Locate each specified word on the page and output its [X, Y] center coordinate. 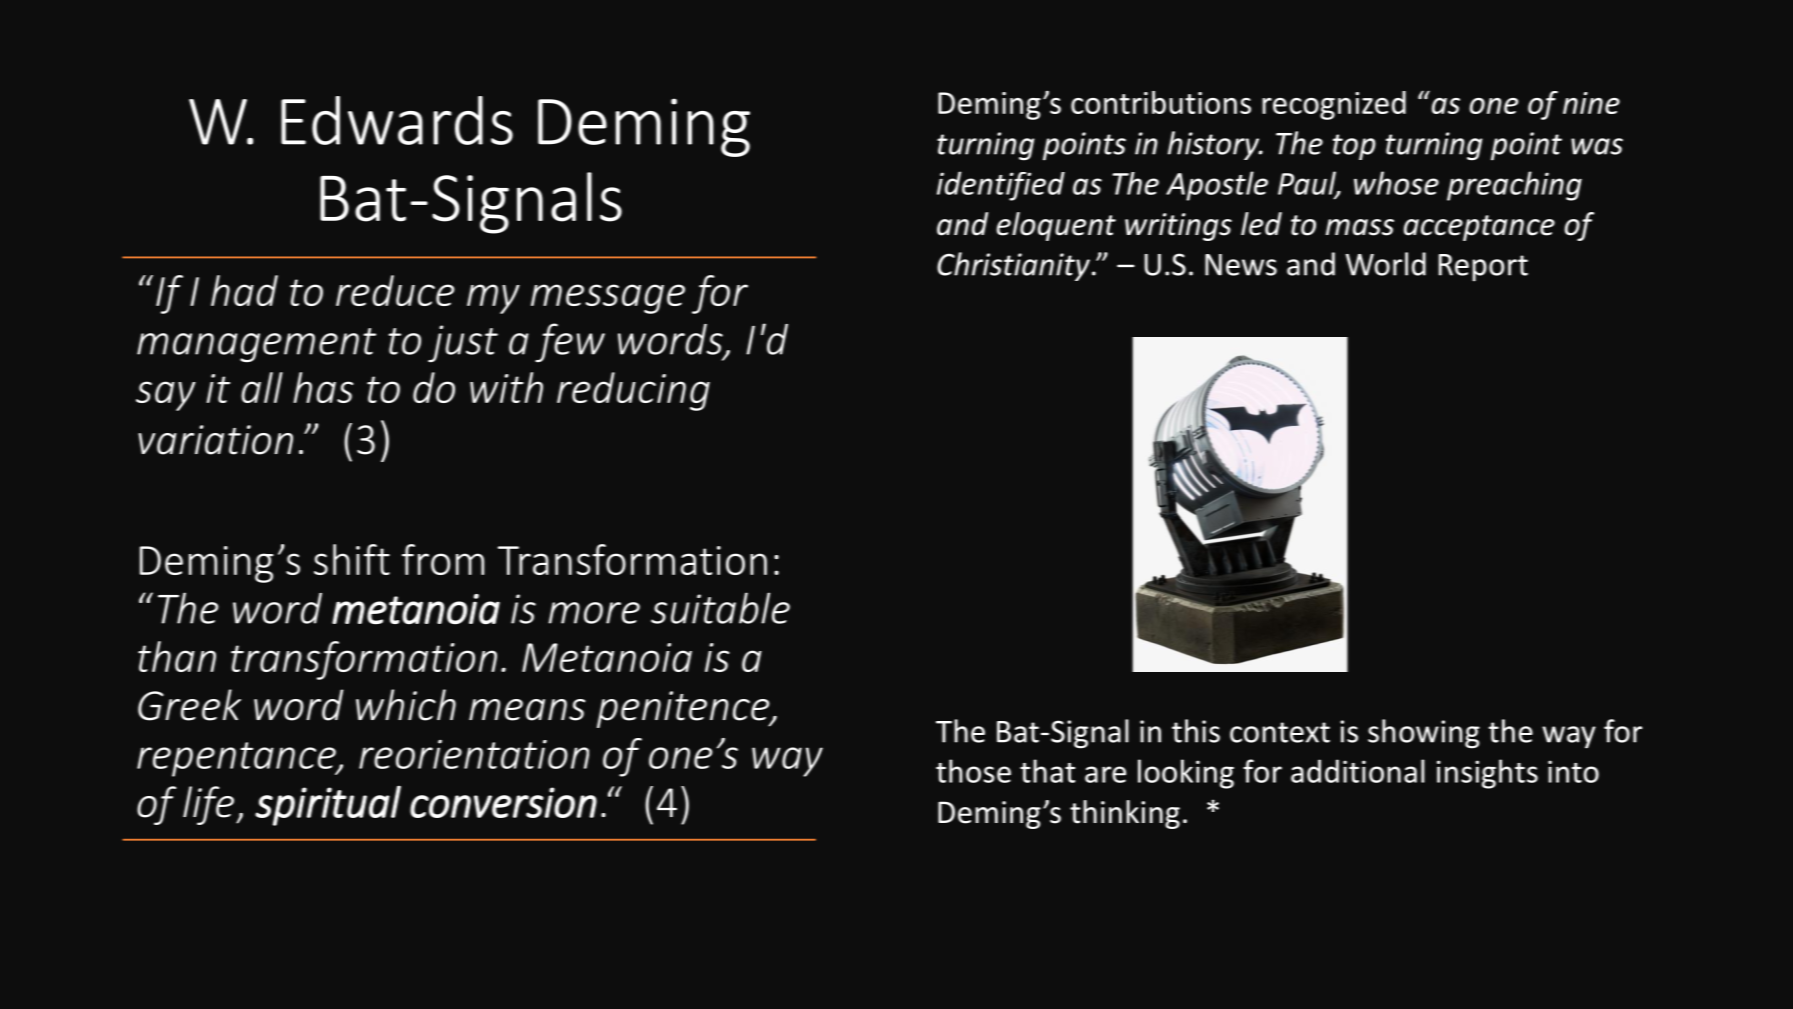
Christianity [1013, 266]
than [177, 656]
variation [215, 440]
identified [1001, 186]
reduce [395, 290]
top [1354, 147]
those [973, 771]
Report [1483, 268]
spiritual [328, 806]
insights [1487, 774]
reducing [633, 391]
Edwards [397, 120]
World [1386, 264]
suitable [720, 608]
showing [1424, 734]
